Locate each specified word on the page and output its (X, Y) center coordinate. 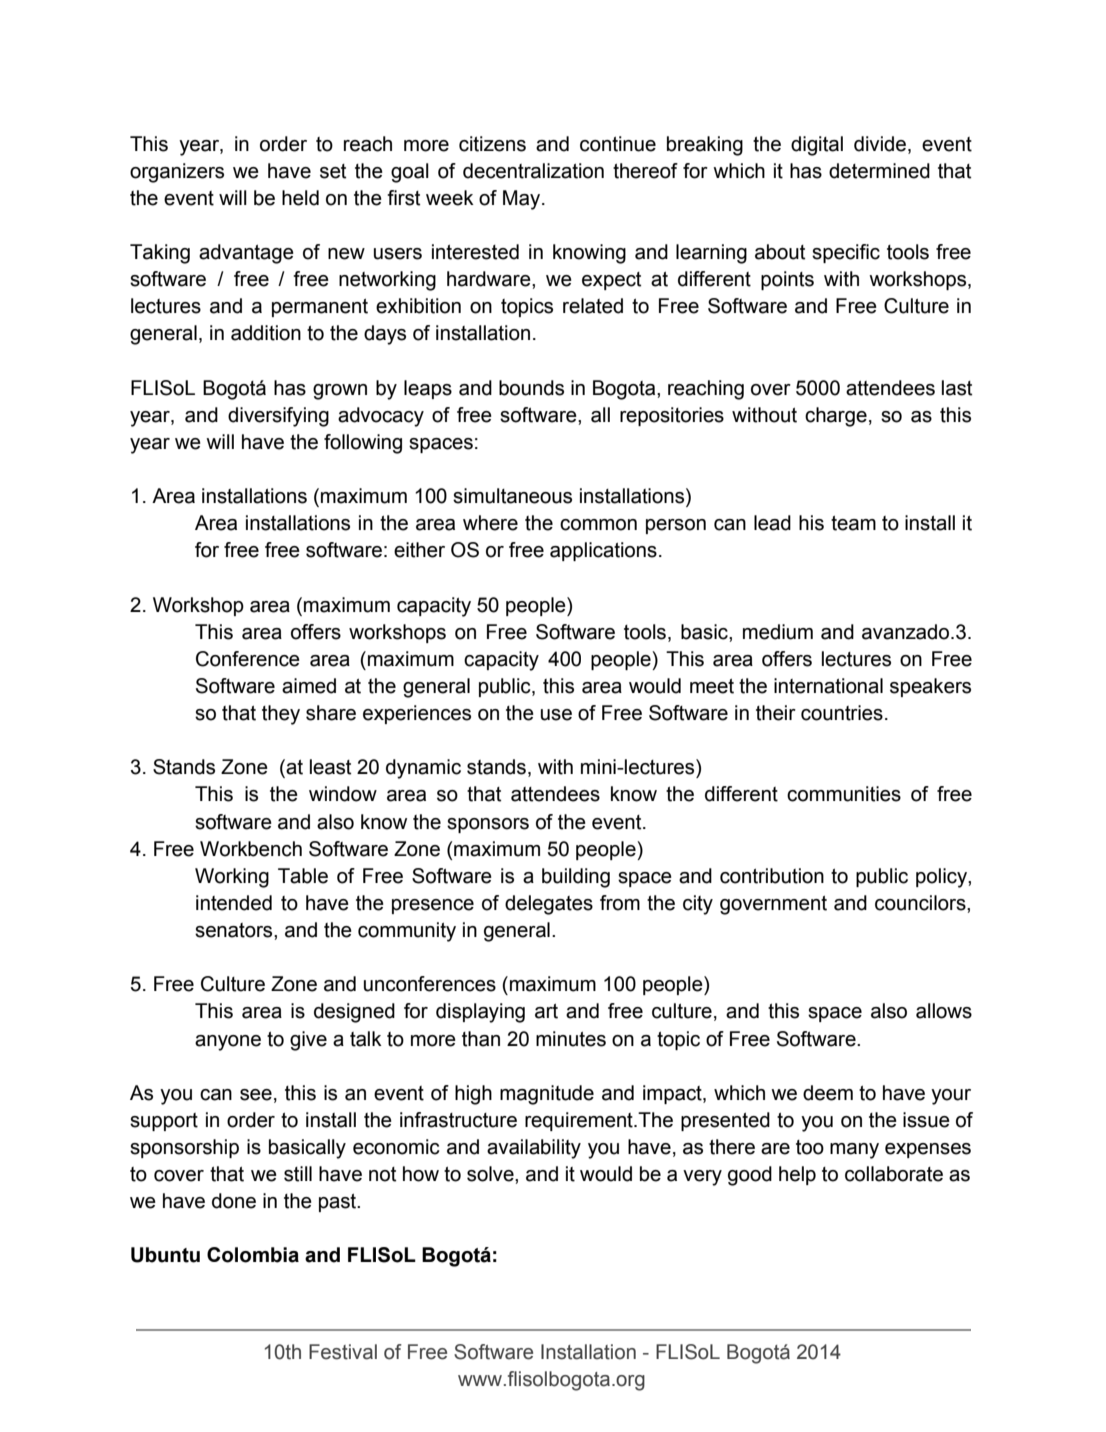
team (853, 523)
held (300, 198)
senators (235, 930)
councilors (921, 903)
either (419, 550)
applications (603, 551)
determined (879, 171)
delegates (549, 905)
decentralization (533, 171)
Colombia (253, 1255)
